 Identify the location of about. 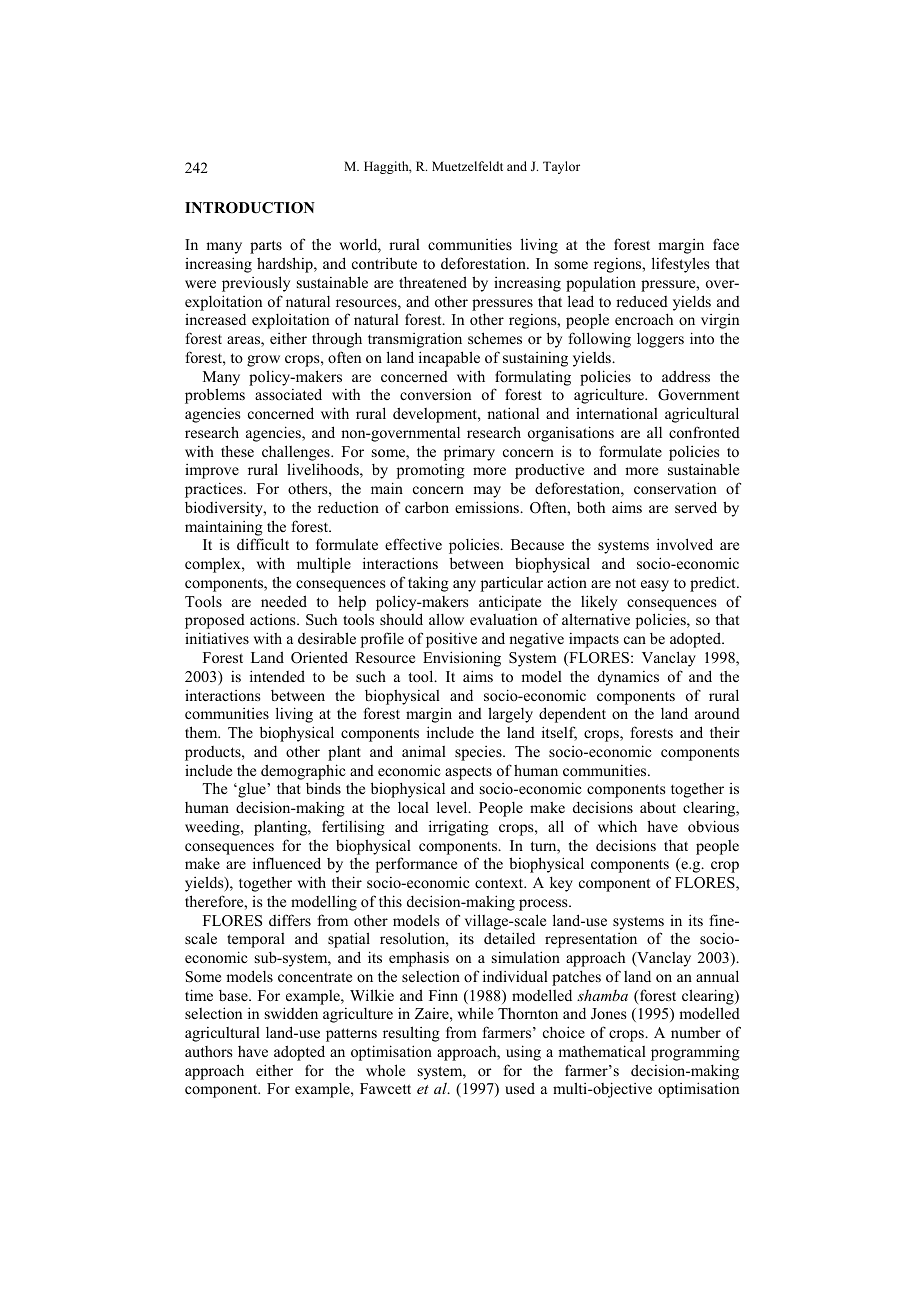
(658, 807).
